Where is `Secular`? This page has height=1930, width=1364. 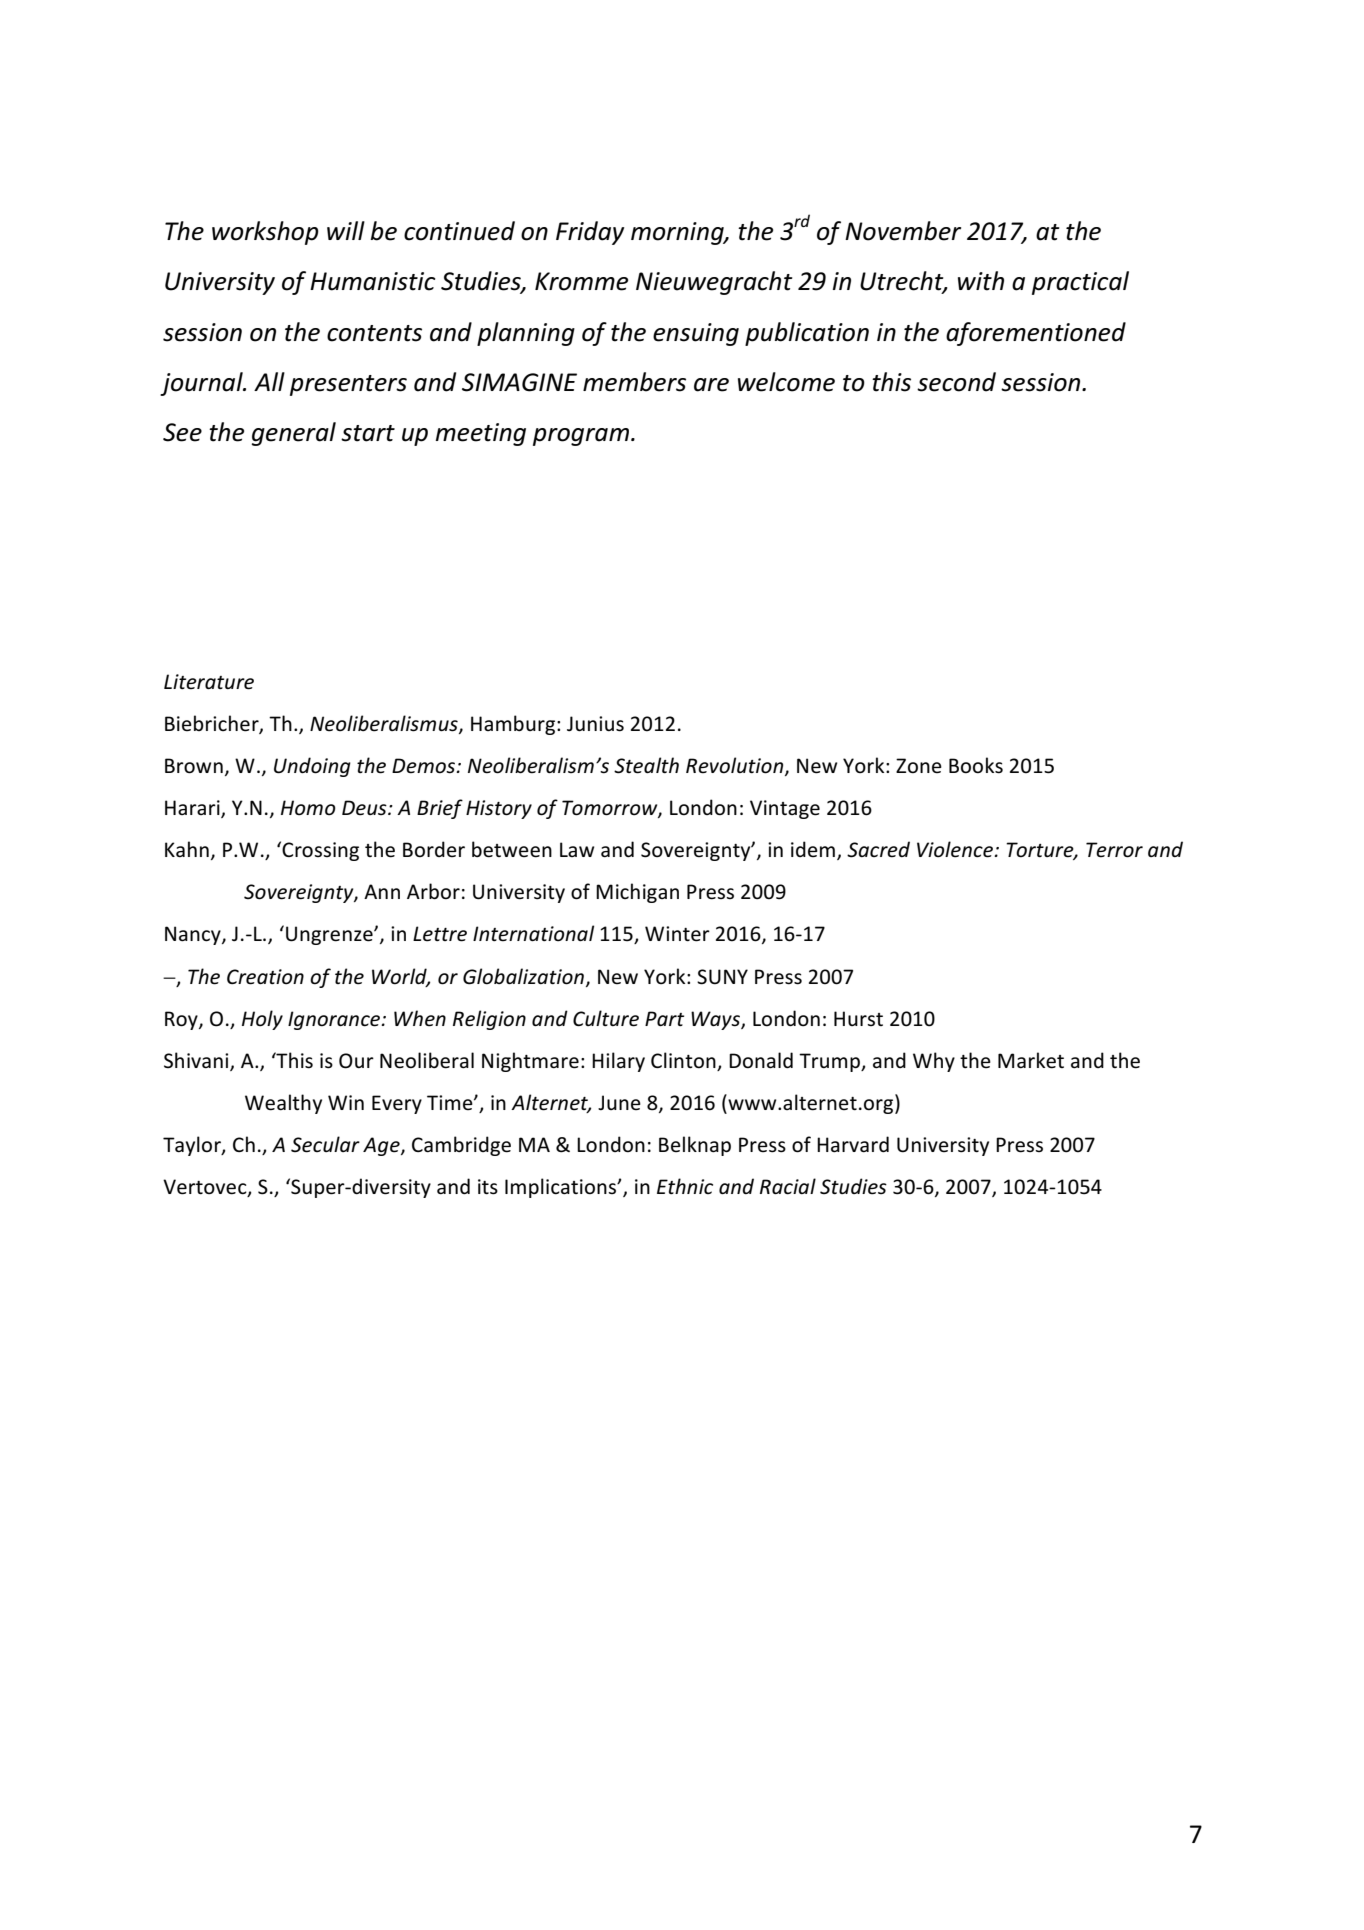
Secular is located at coordinates (325, 1144).
